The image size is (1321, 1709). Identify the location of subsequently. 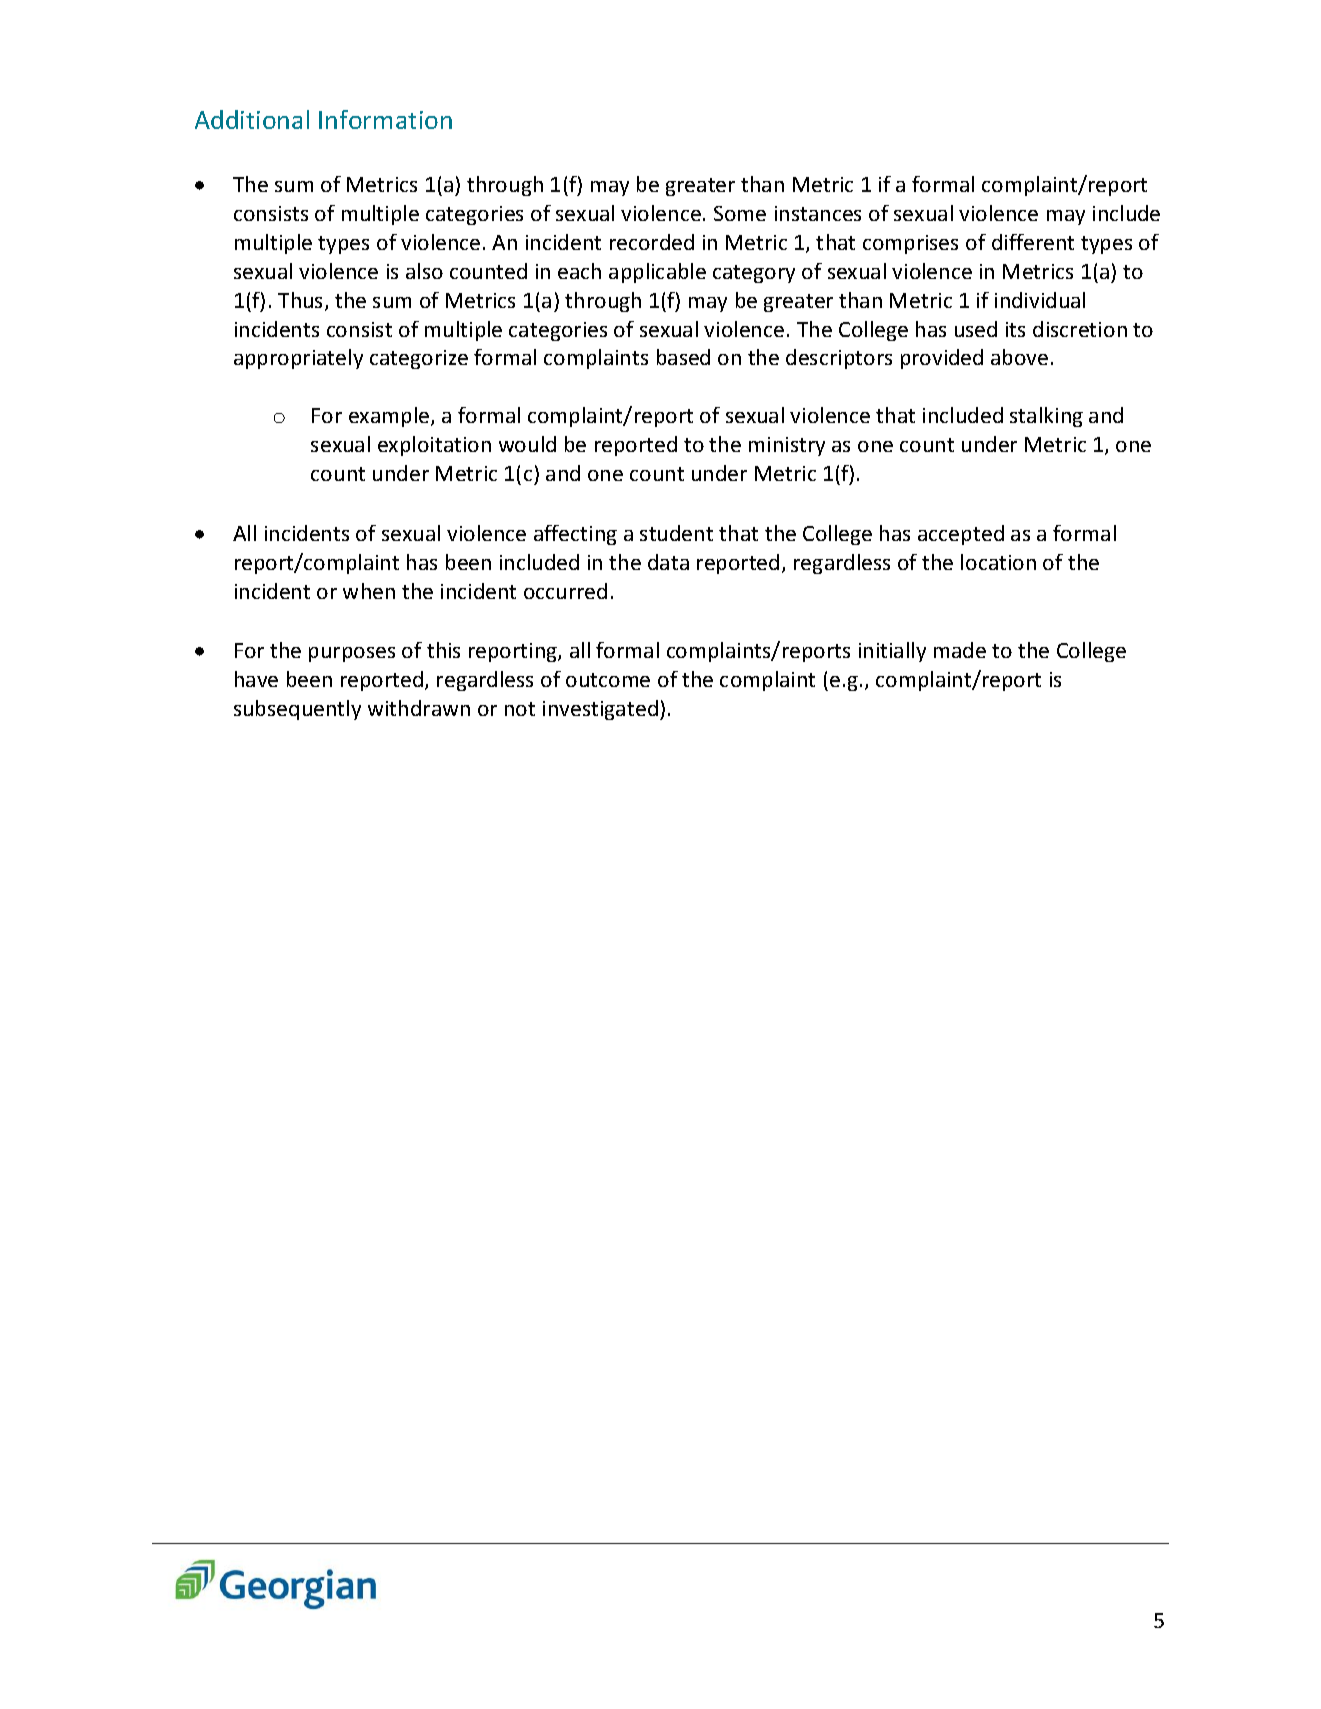
(297, 710).
